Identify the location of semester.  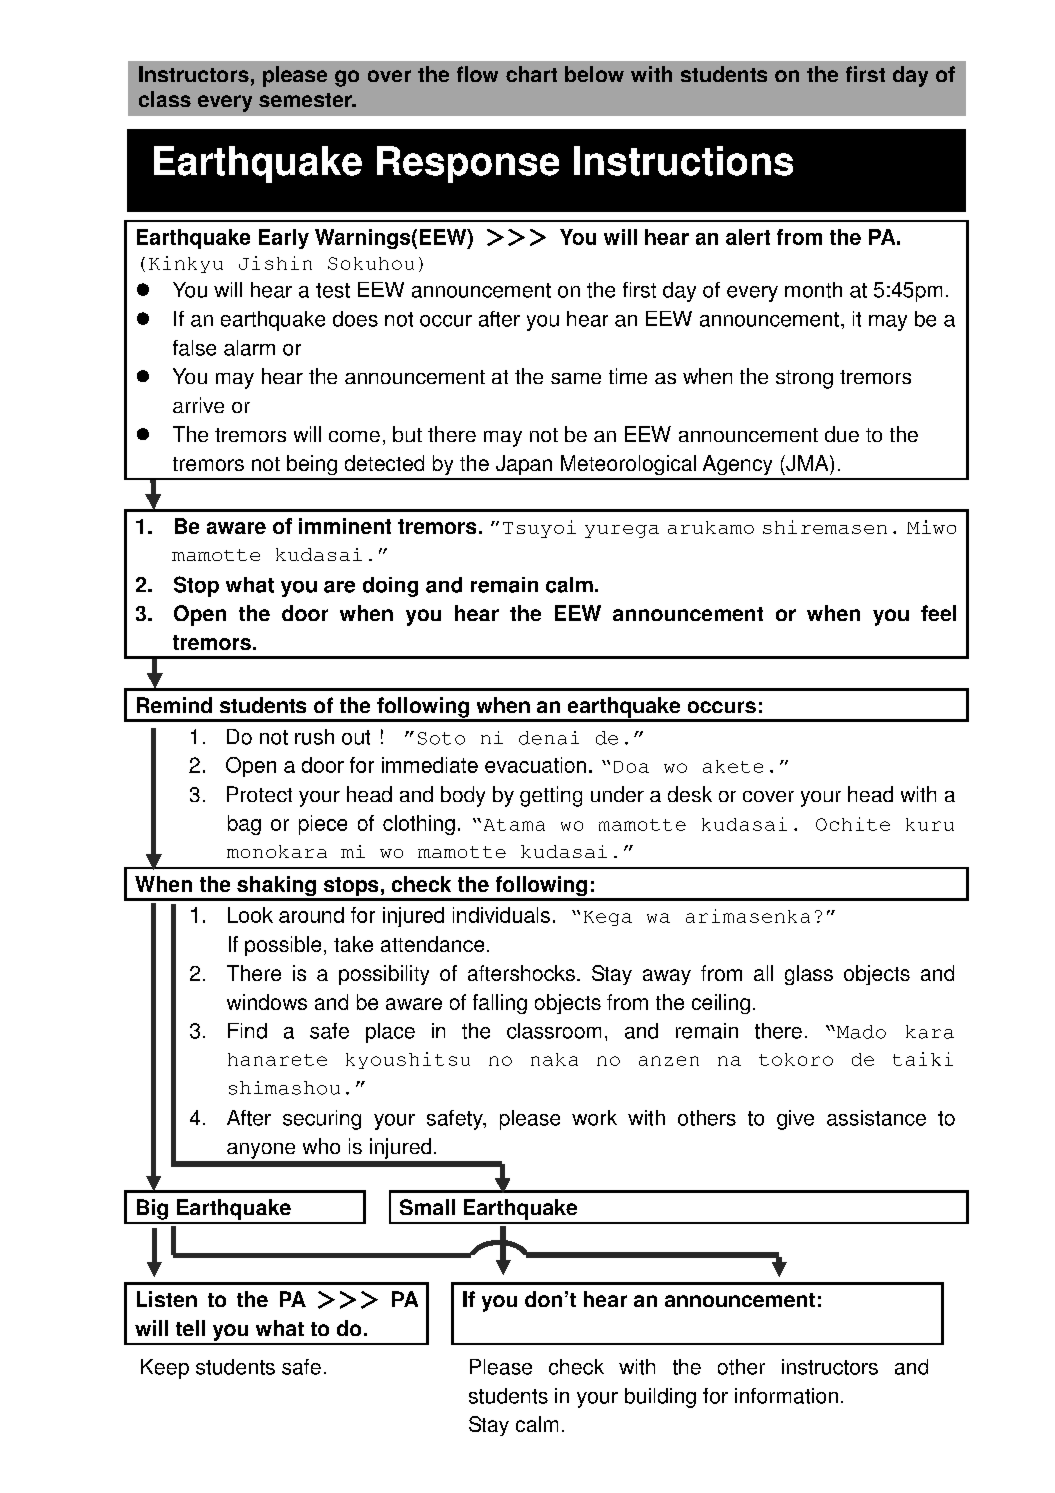
(306, 100).
